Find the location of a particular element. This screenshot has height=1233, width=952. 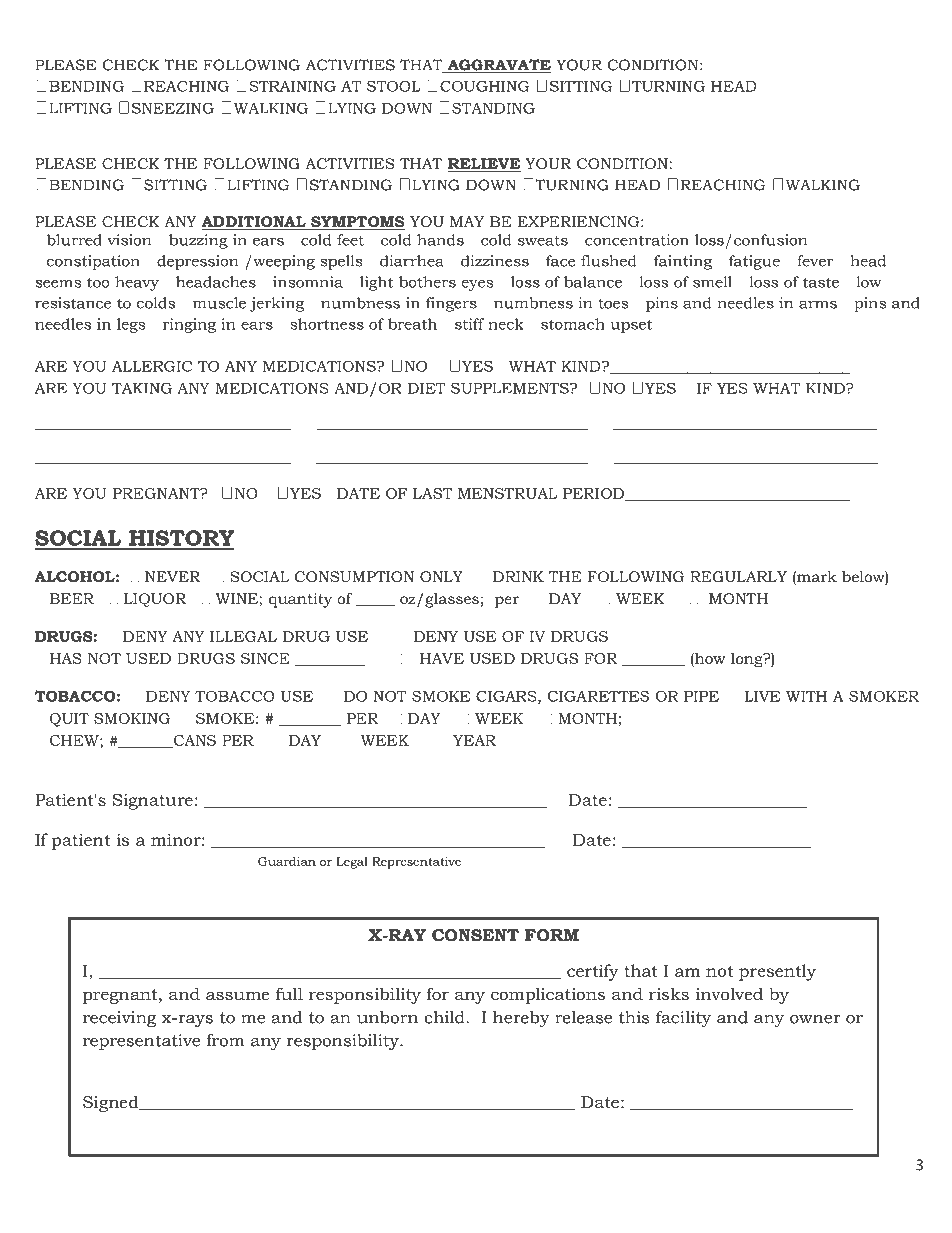

REGULARLY is located at coordinates (738, 576).
